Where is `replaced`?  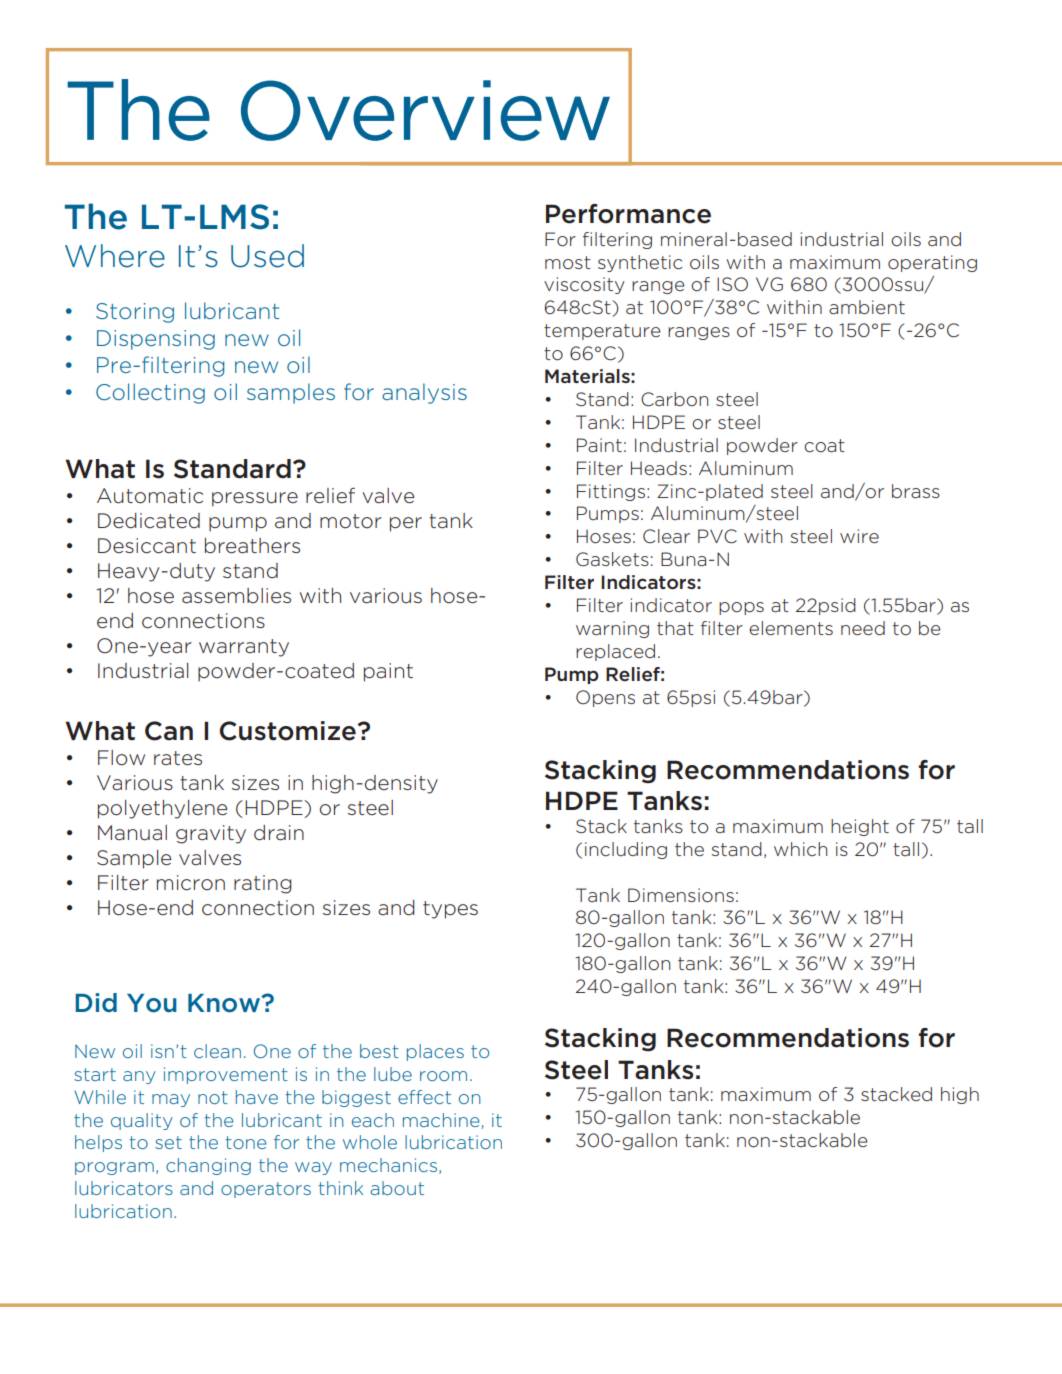 replaced is located at coordinates (615, 652).
